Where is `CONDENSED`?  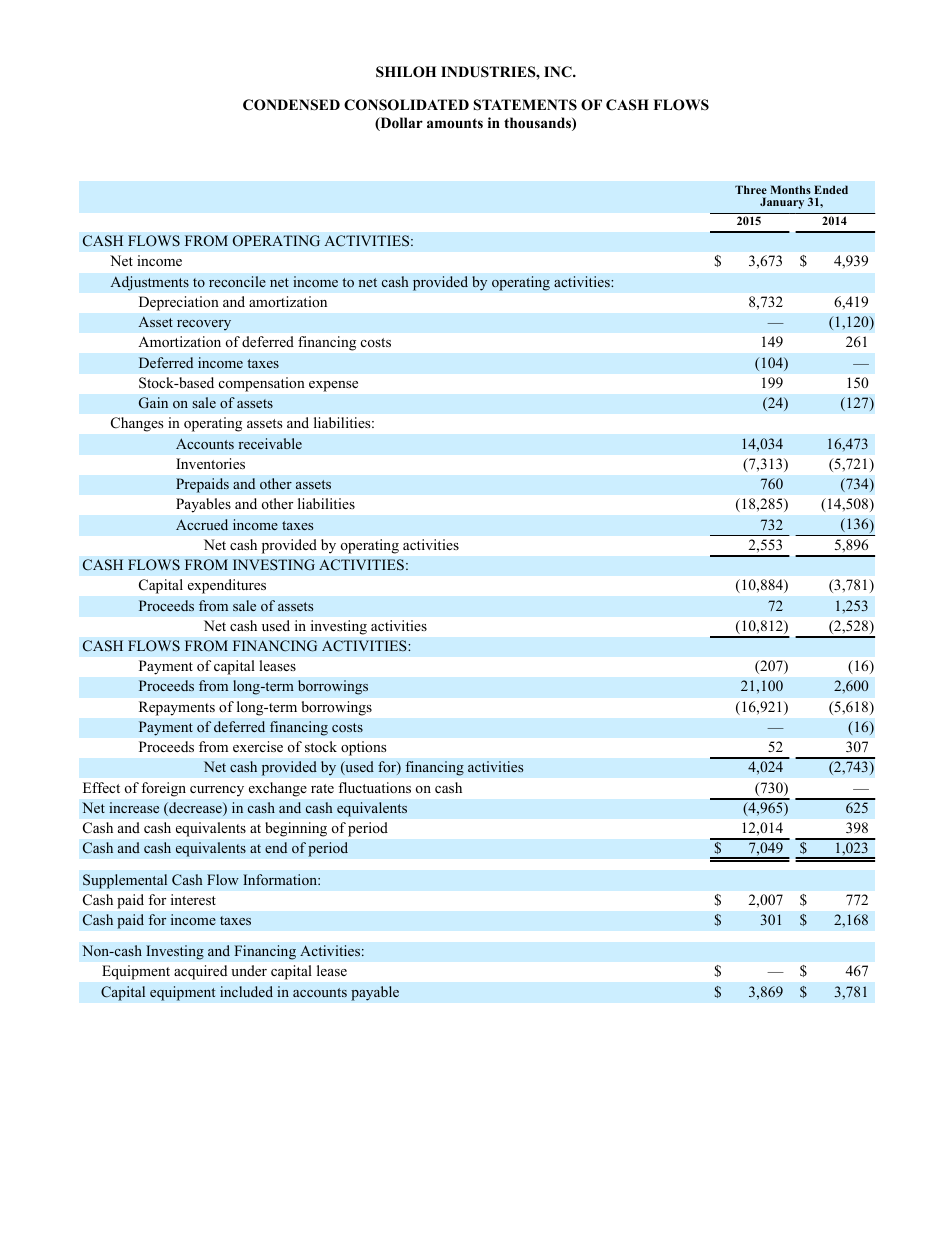 CONDENSED is located at coordinates (291, 105).
